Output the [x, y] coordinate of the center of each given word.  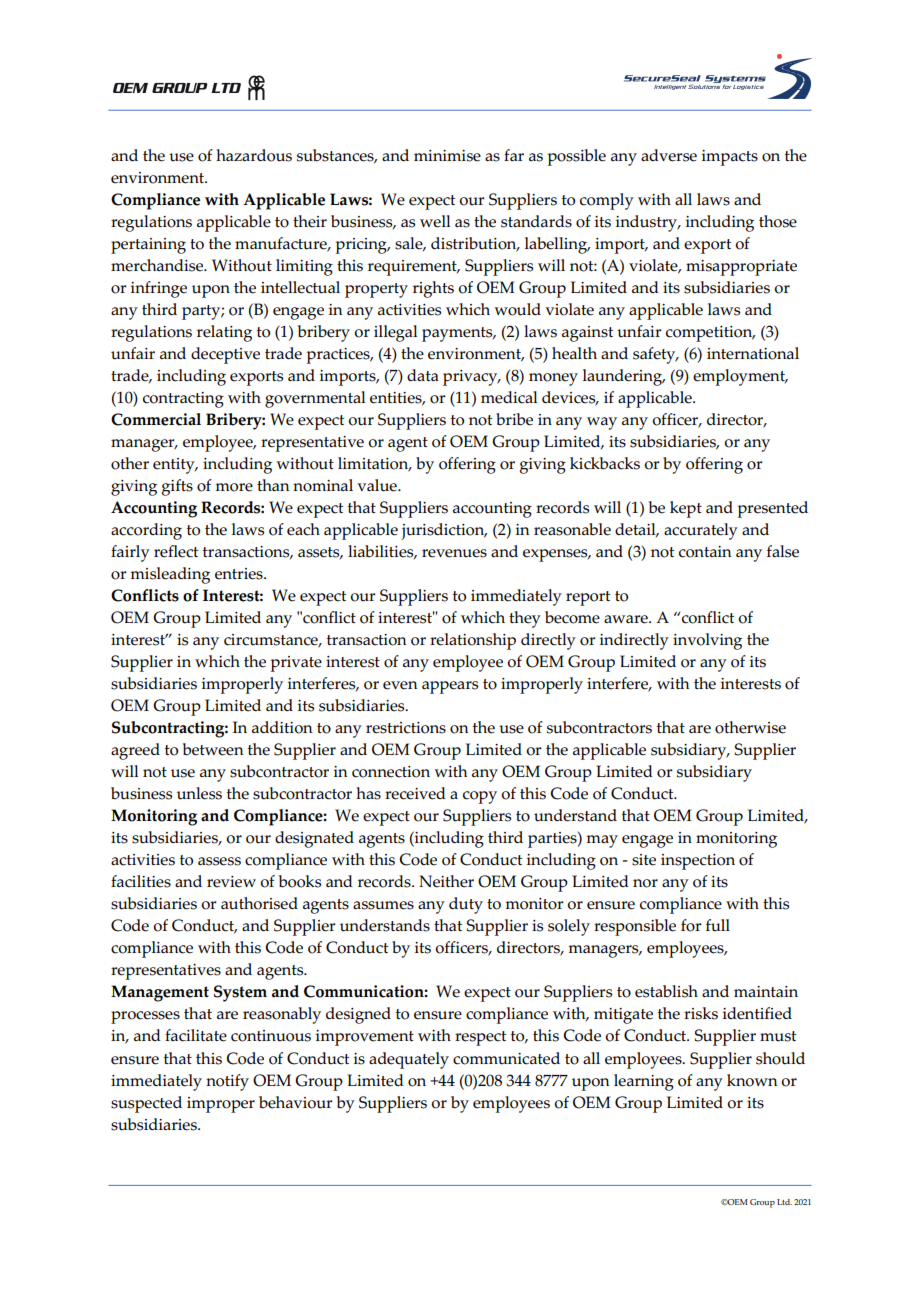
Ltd [784, 1202]
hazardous [254, 155]
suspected [146, 1104]
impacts [730, 158]
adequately [409, 1060]
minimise [447, 156]
